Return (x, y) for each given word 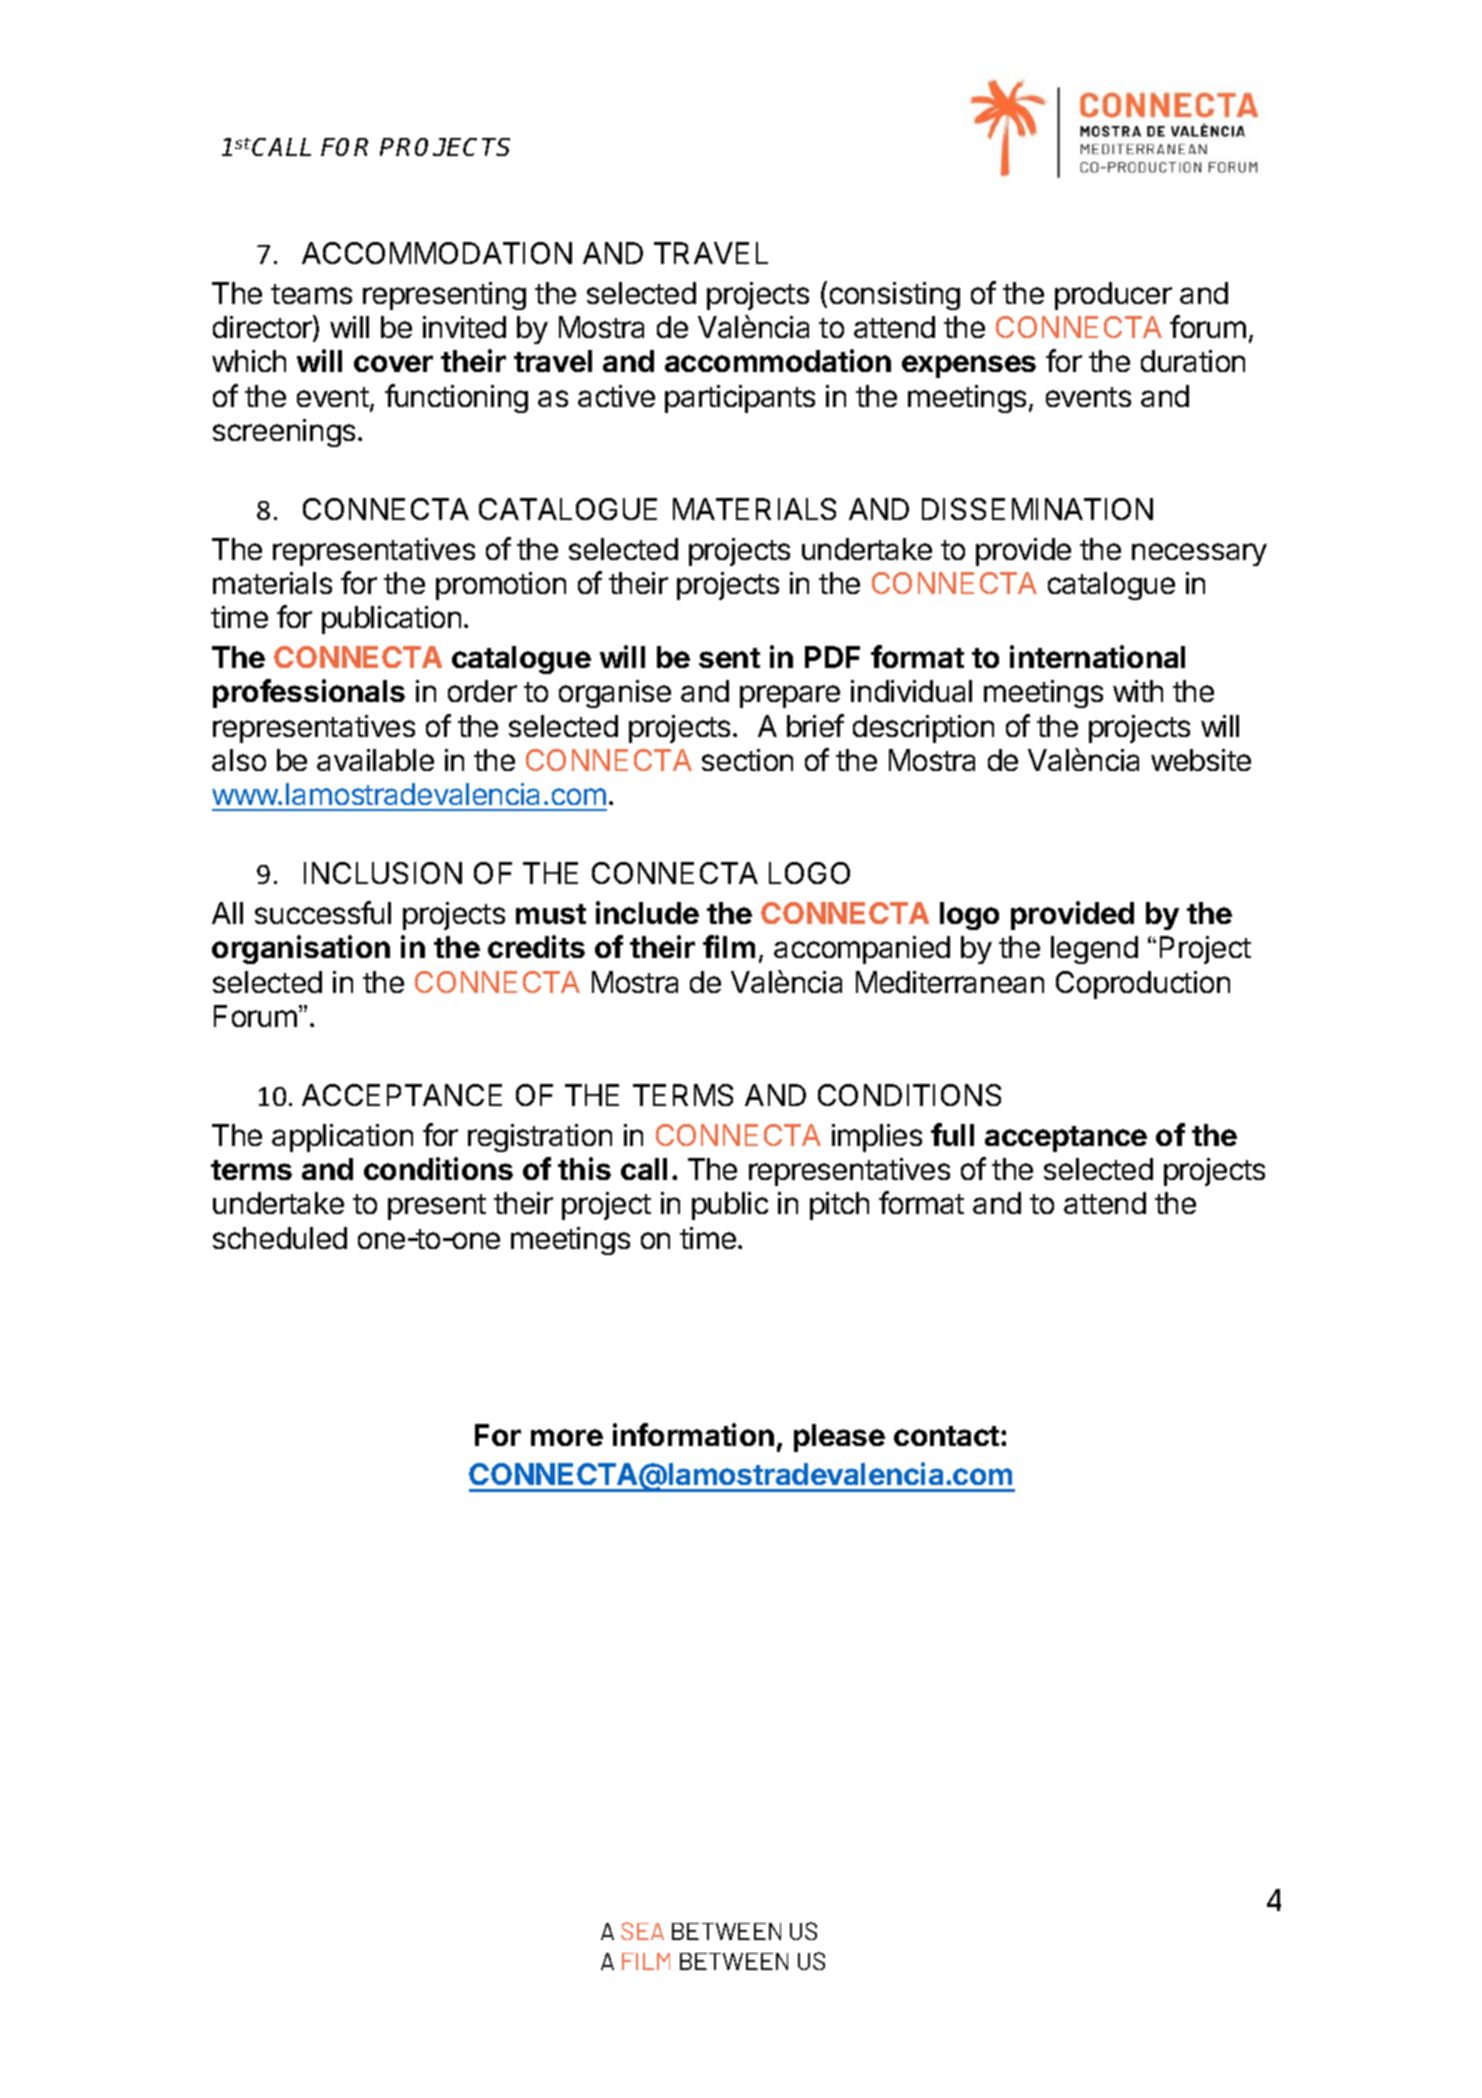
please (839, 1438)
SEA (642, 1931)
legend (1094, 950)
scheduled (280, 1238)
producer (1113, 296)
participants (740, 399)
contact (948, 1436)
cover (393, 363)
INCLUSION (383, 873)
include (647, 912)
